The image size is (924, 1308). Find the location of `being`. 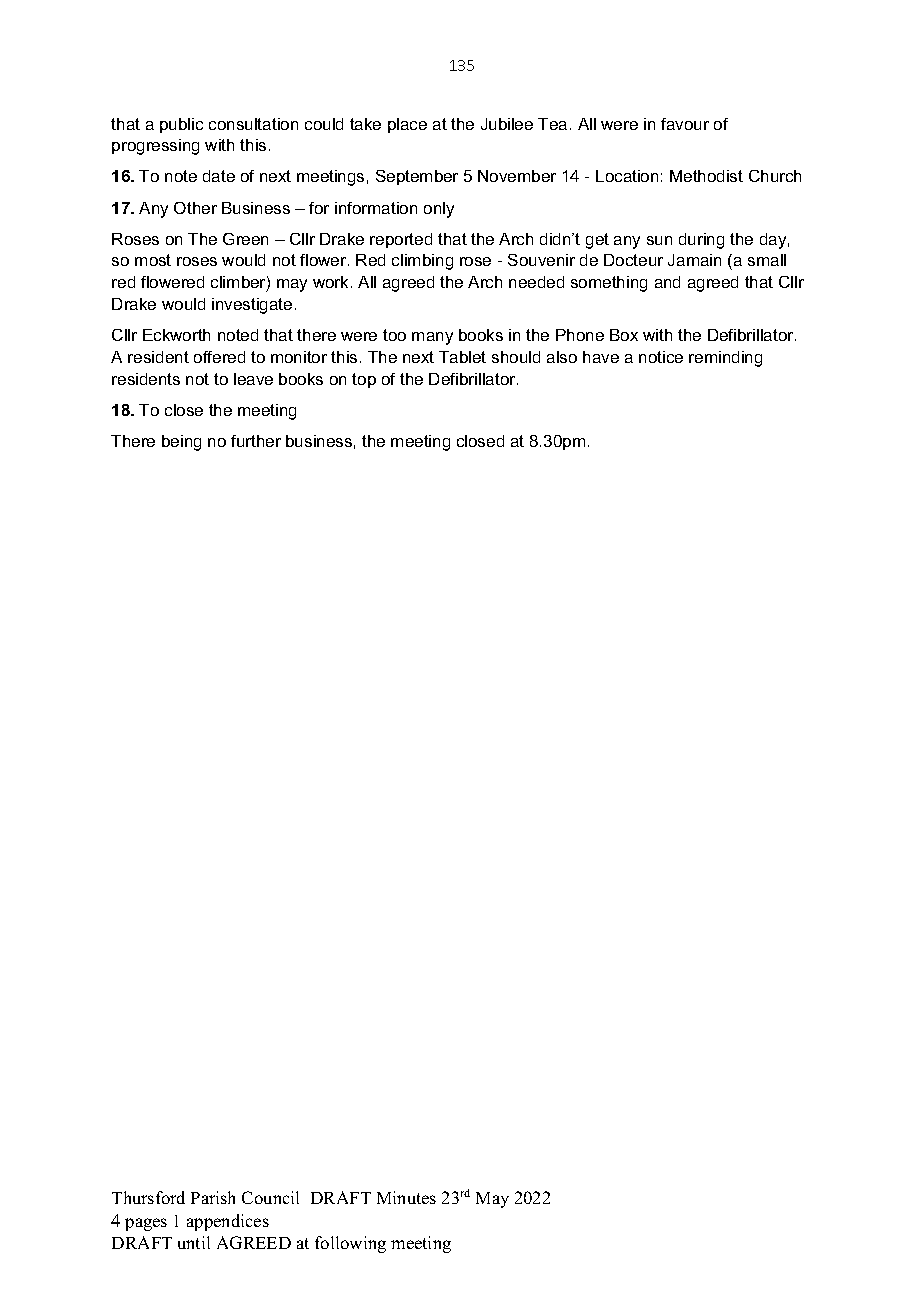

being is located at coordinates (181, 443).
